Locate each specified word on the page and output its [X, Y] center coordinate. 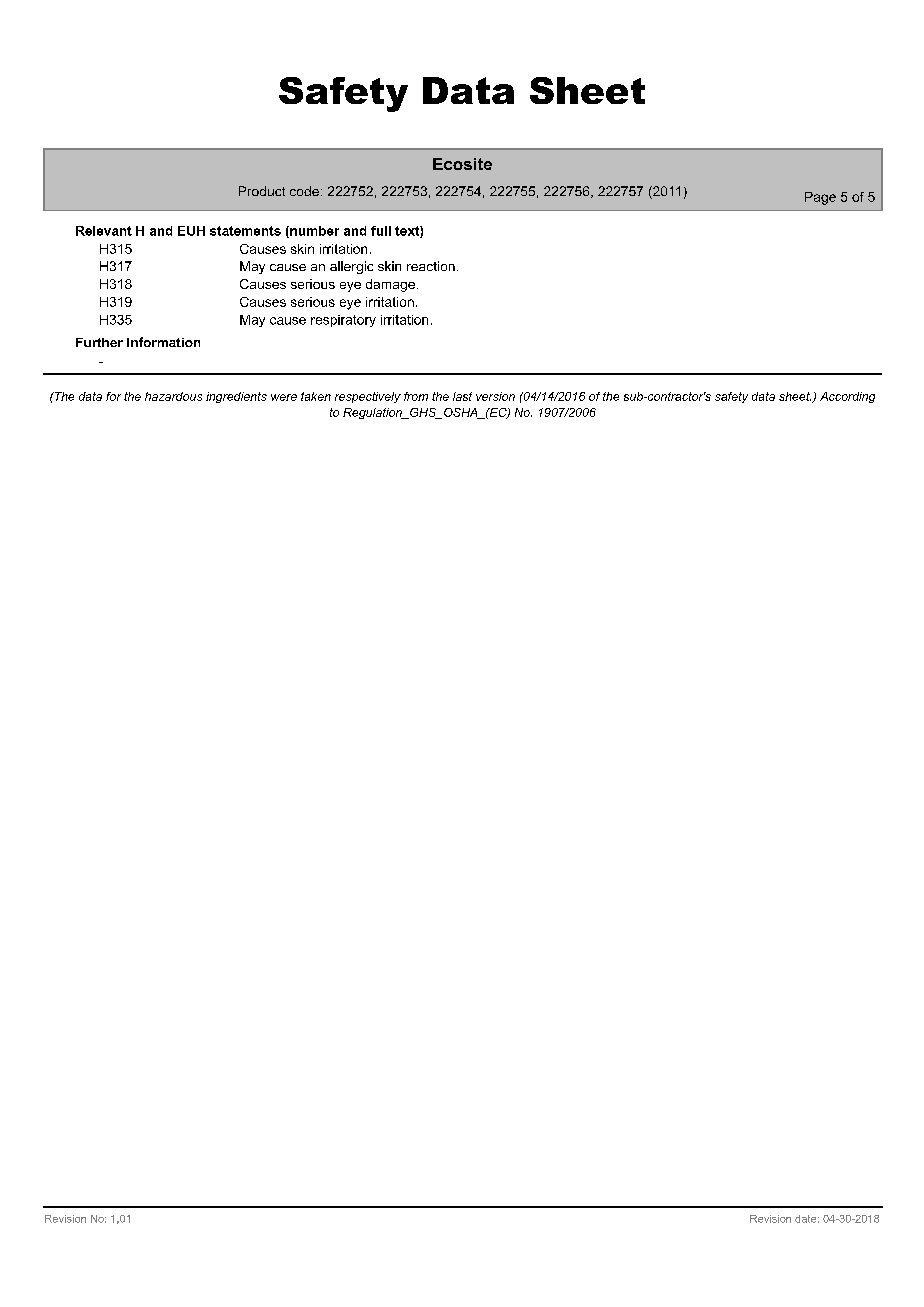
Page [820, 198]
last [462, 396]
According [847, 397]
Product [262, 191]
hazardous [173, 396]
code [304, 191]
